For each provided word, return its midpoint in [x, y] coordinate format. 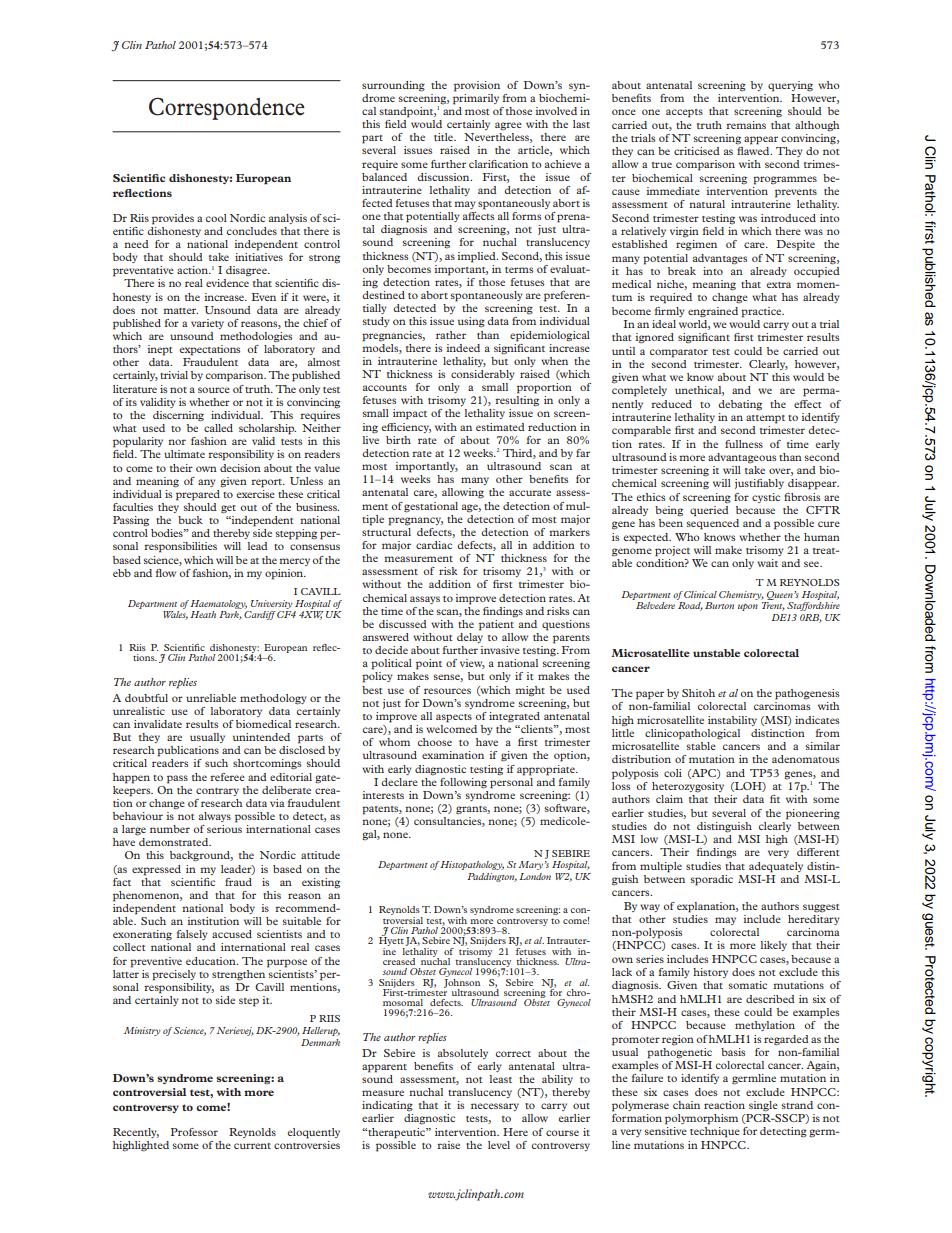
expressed [156, 870]
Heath [203, 614]
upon [748, 607]
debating [740, 405]
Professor [194, 1132]
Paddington [492, 877]
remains [746, 125]
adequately [776, 867]
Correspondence [227, 108]
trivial [174, 375]
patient [497, 624]
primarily [476, 98]
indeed [463, 348]
